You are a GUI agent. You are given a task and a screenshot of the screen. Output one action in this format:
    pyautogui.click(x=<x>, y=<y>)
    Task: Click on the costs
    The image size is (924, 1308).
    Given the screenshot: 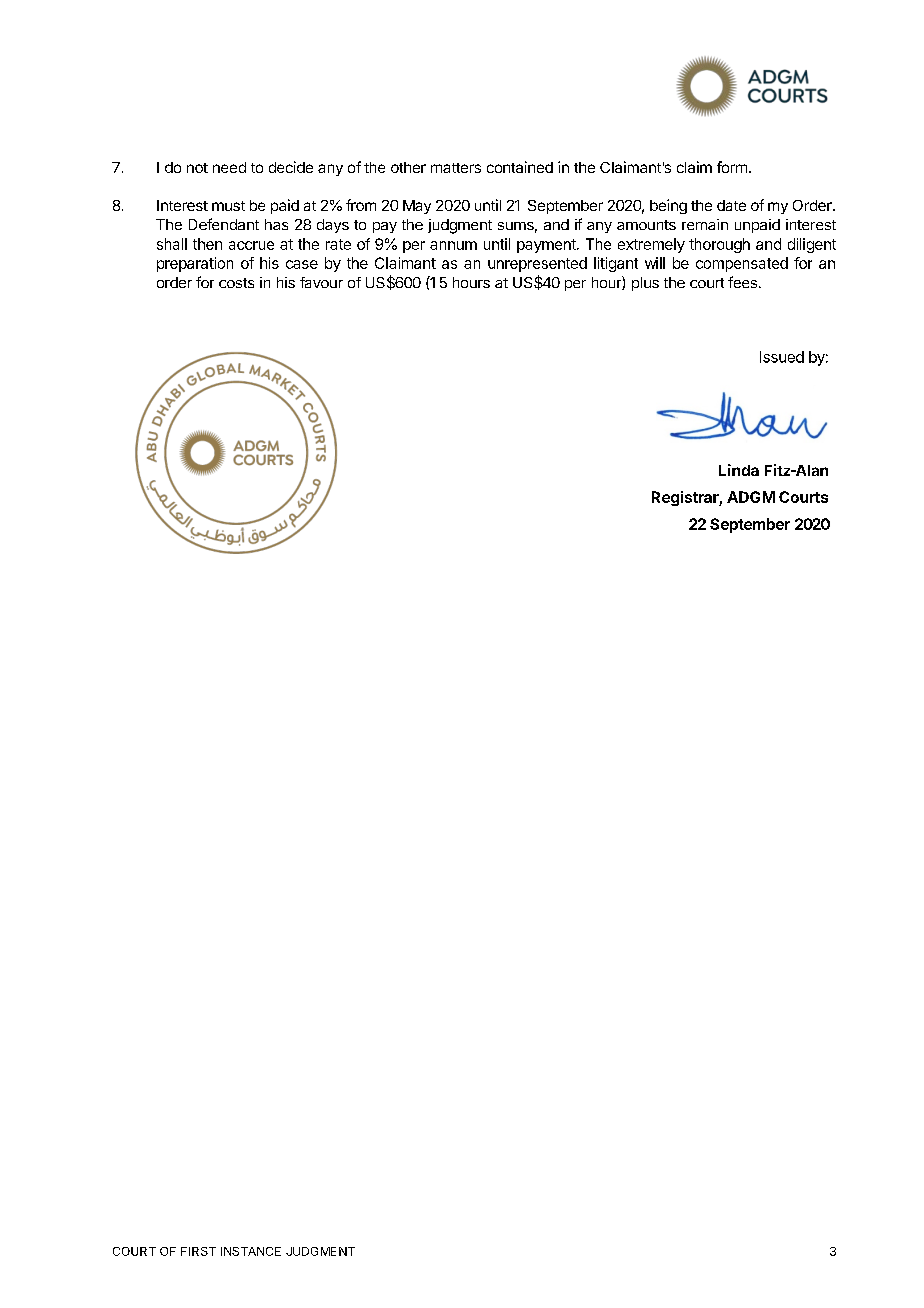 What is the action you would take?
    pyautogui.click(x=236, y=283)
